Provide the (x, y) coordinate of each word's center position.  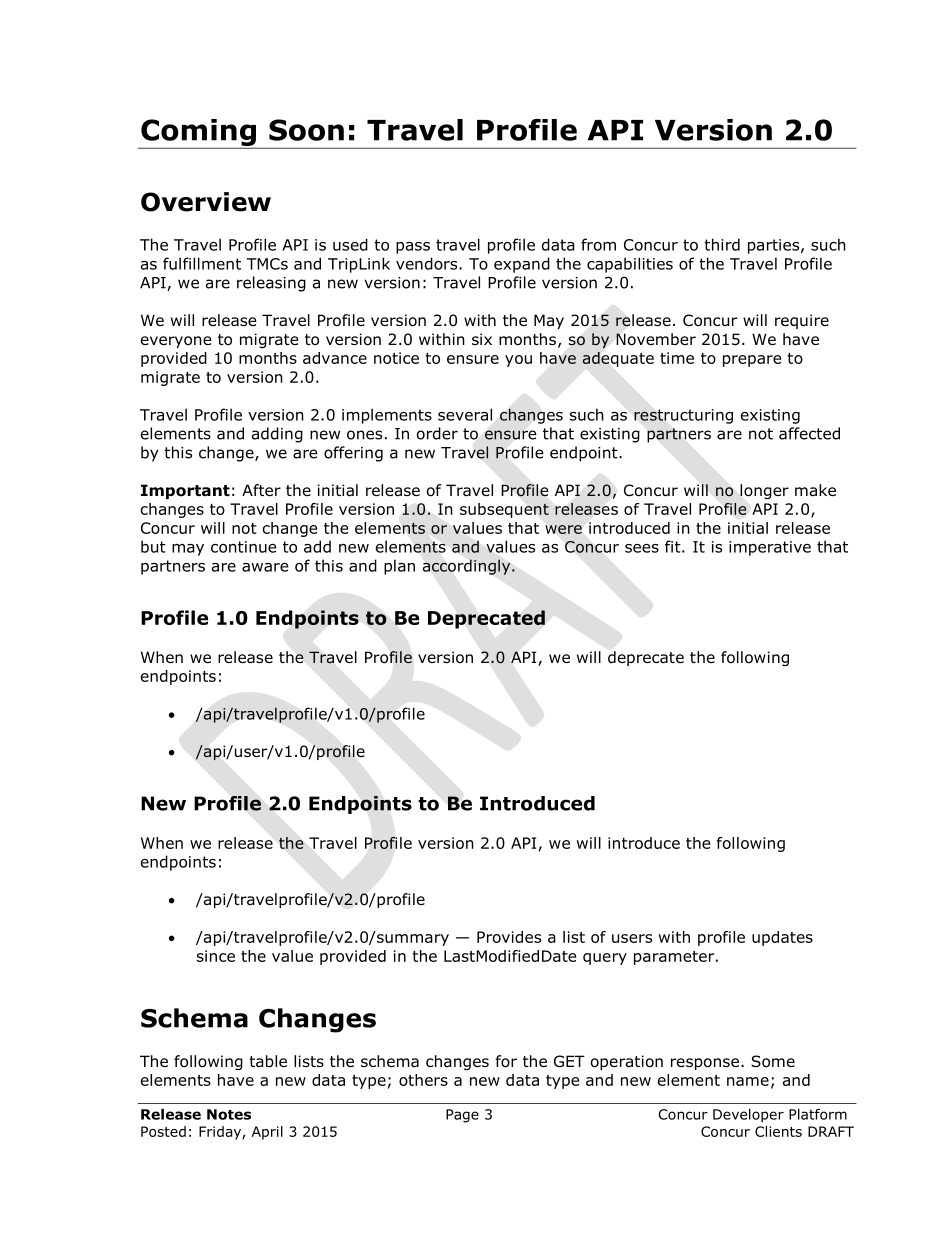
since (216, 956)
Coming (198, 134)
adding (277, 435)
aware (265, 567)
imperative (770, 548)
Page (462, 1116)
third (722, 244)
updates (782, 938)
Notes (229, 1114)
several (465, 414)
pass (413, 248)
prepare (752, 361)
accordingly (468, 567)
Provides (509, 937)
